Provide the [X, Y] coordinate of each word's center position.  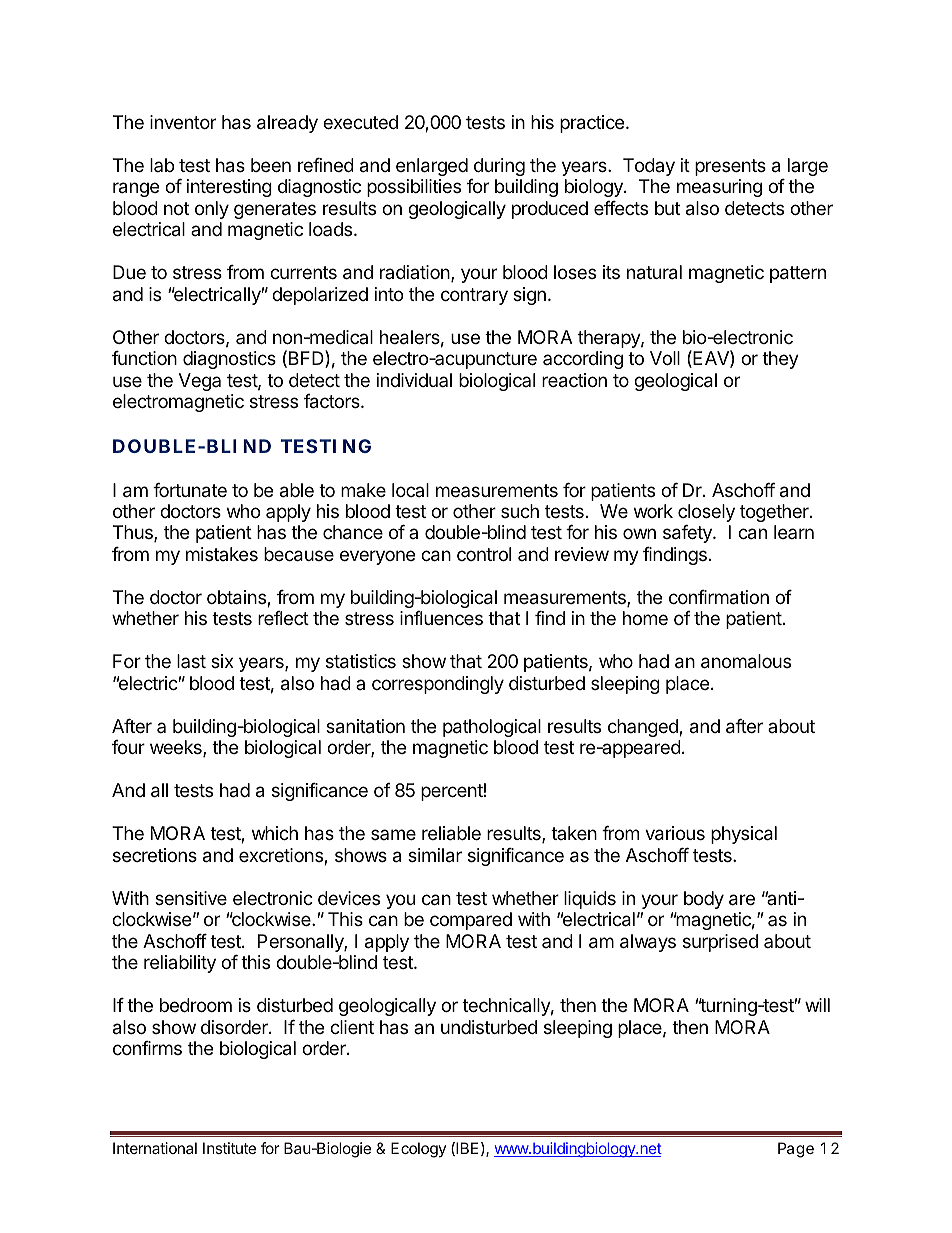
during [499, 167]
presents [730, 167]
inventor [183, 122]
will [817, 1005]
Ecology [418, 1150]
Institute [229, 1148]
